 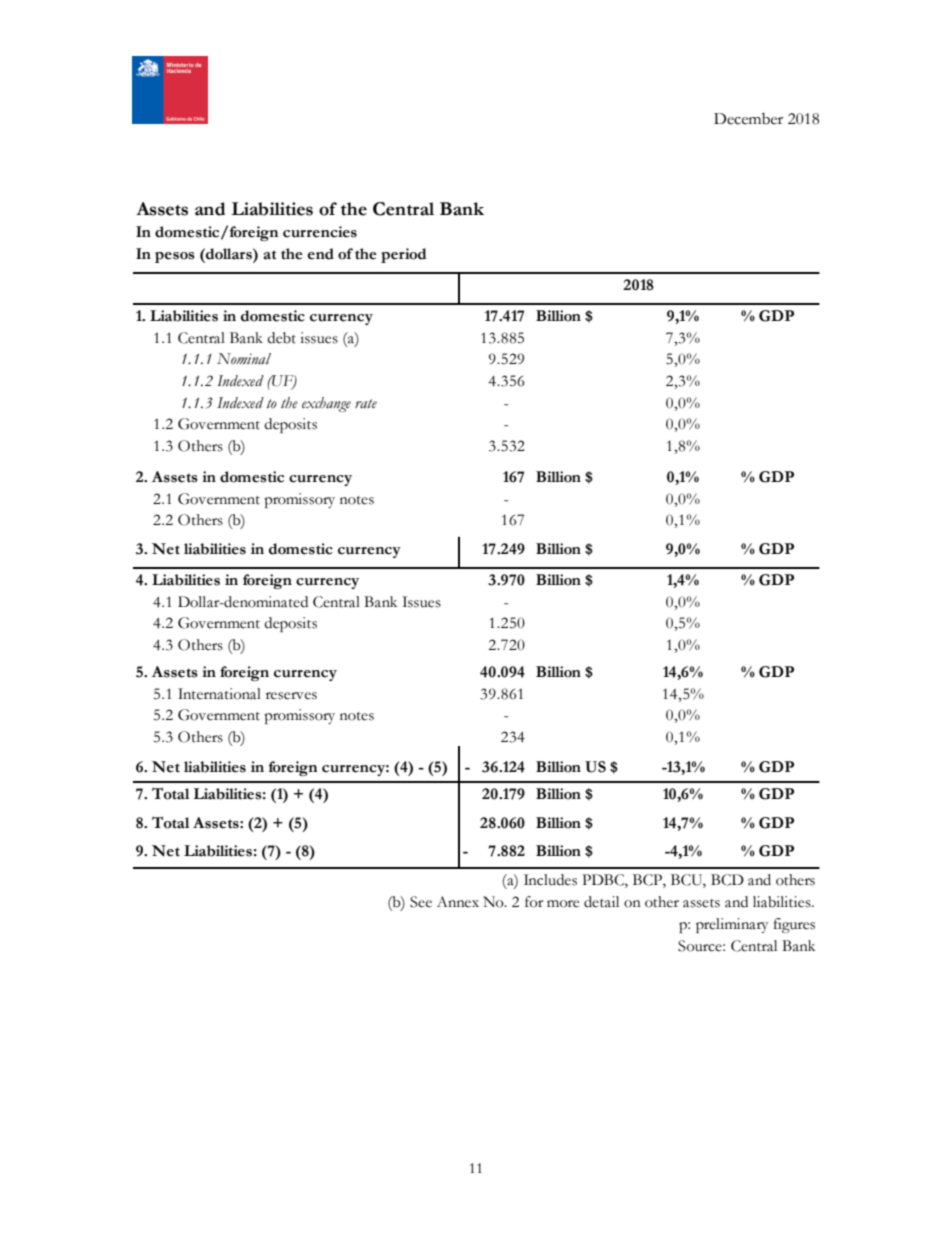 I want to click on rate, so click(x=366, y=404).
